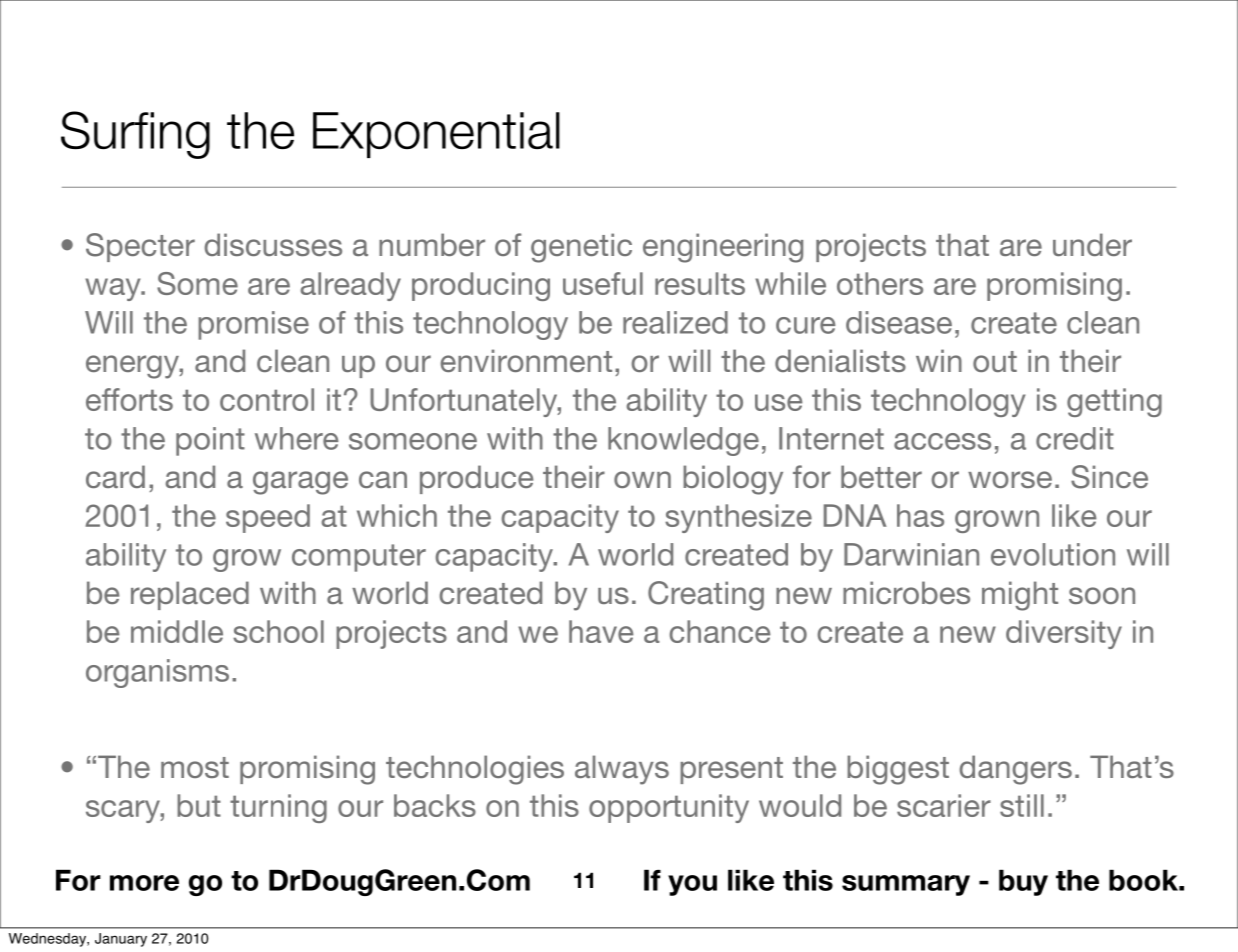  Describe the element at coordinates (253, 325) in the screenshot. I see `promise` at that location.
